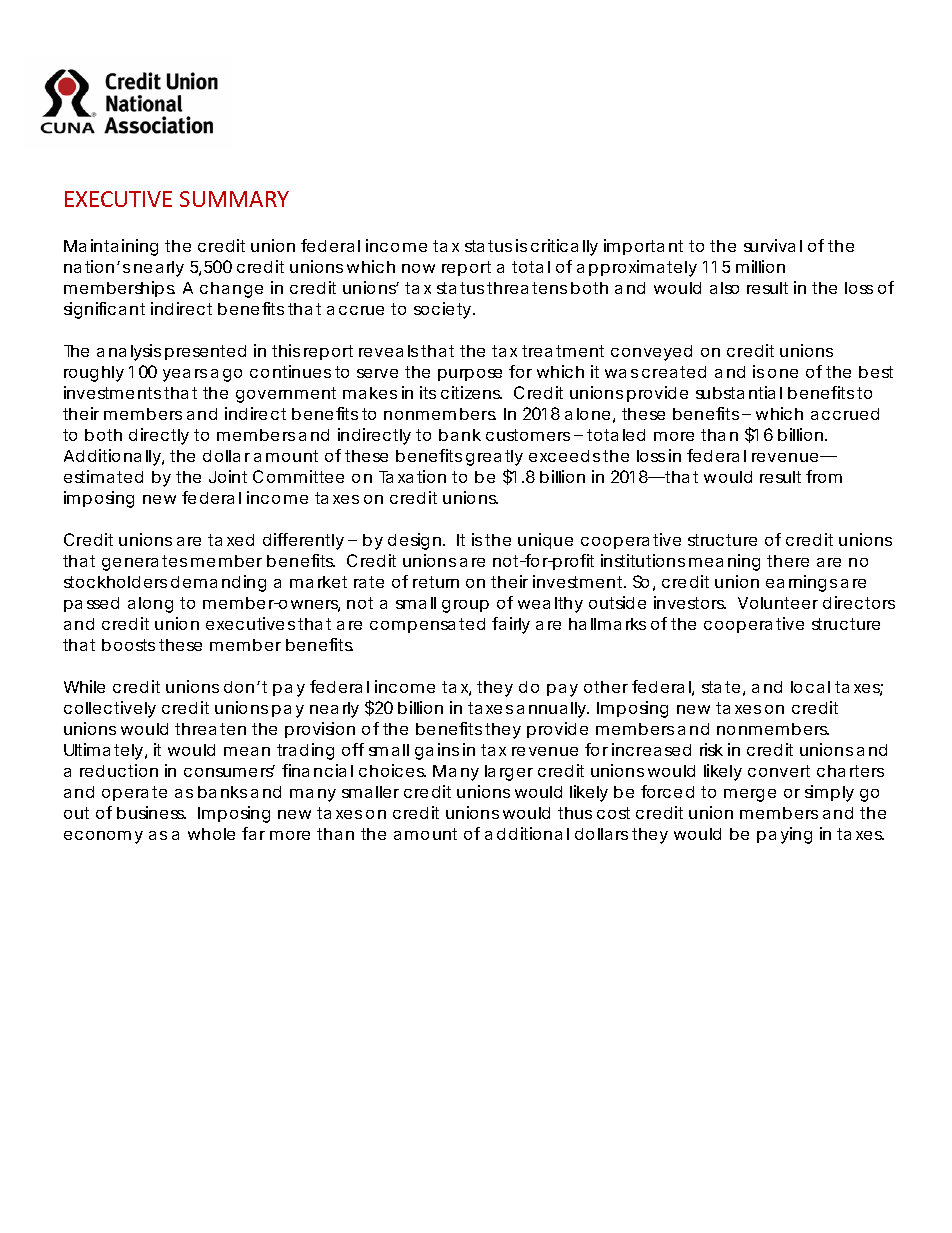  I want to click on boosts, so click(128, 645).
